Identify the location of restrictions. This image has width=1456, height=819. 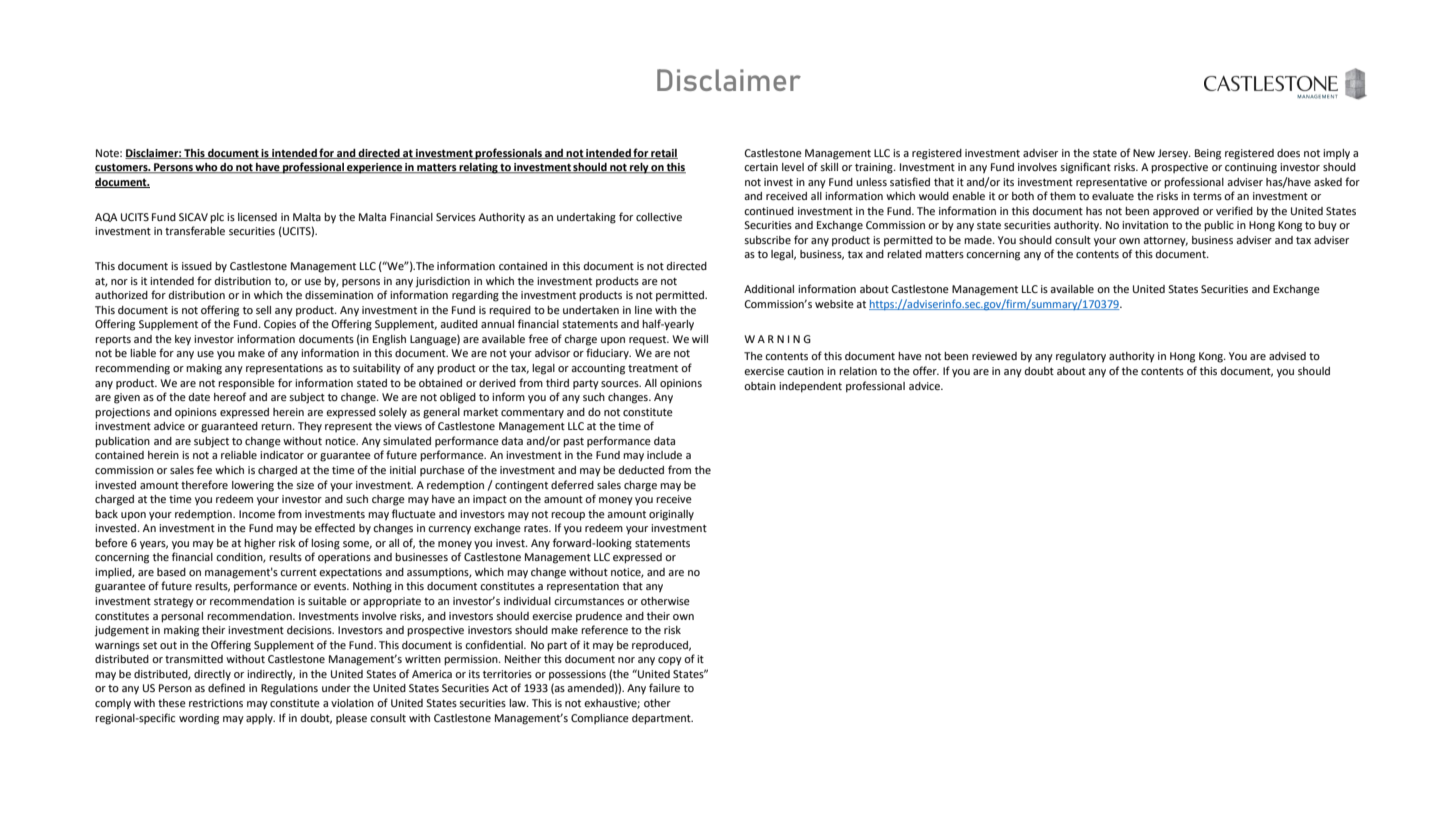
(216, 703).
